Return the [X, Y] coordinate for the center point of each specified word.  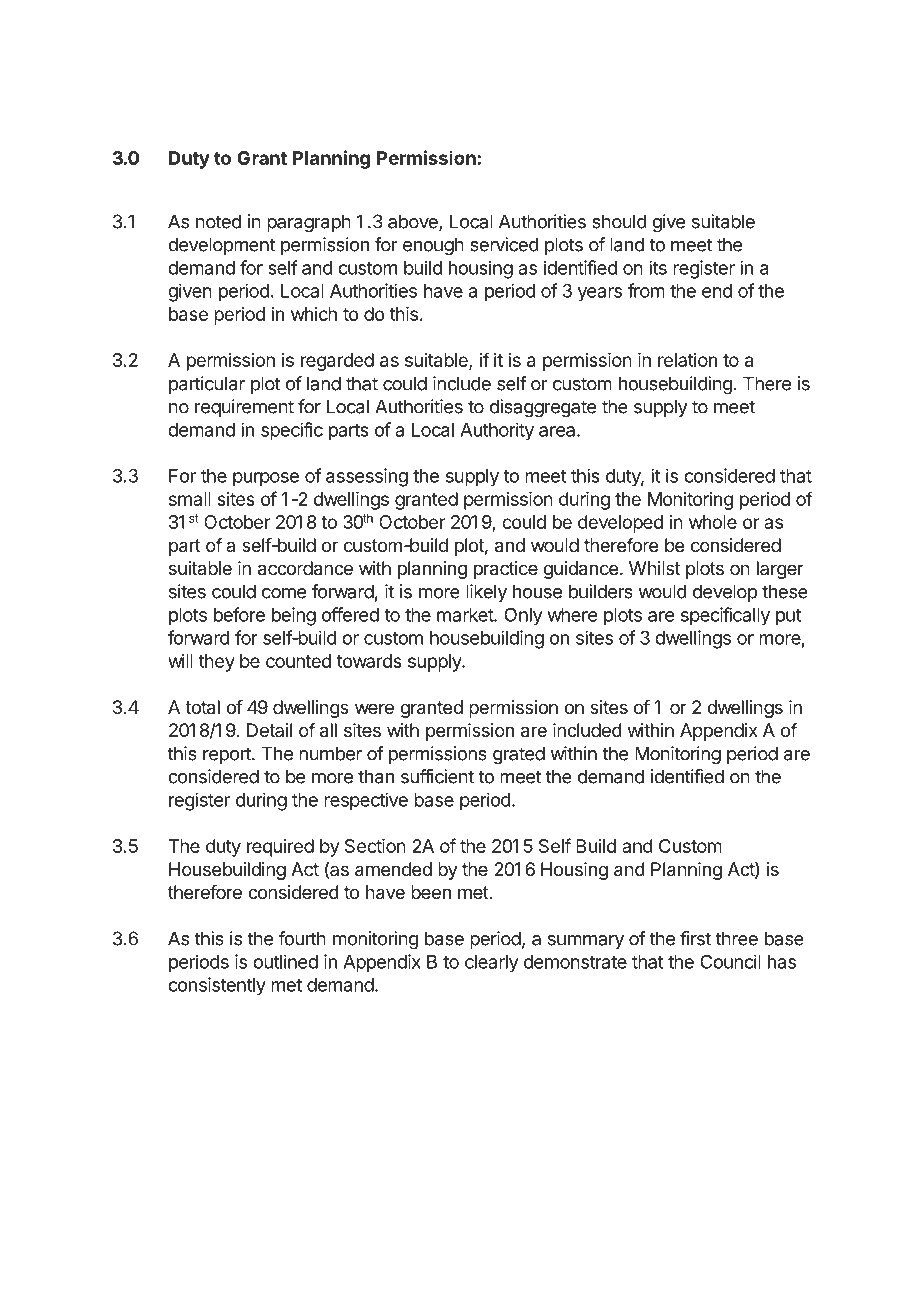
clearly [492, 964]
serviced [504, 244]
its [658, 267]
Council [730, 961]
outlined [285, 961]
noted [218, 221]
